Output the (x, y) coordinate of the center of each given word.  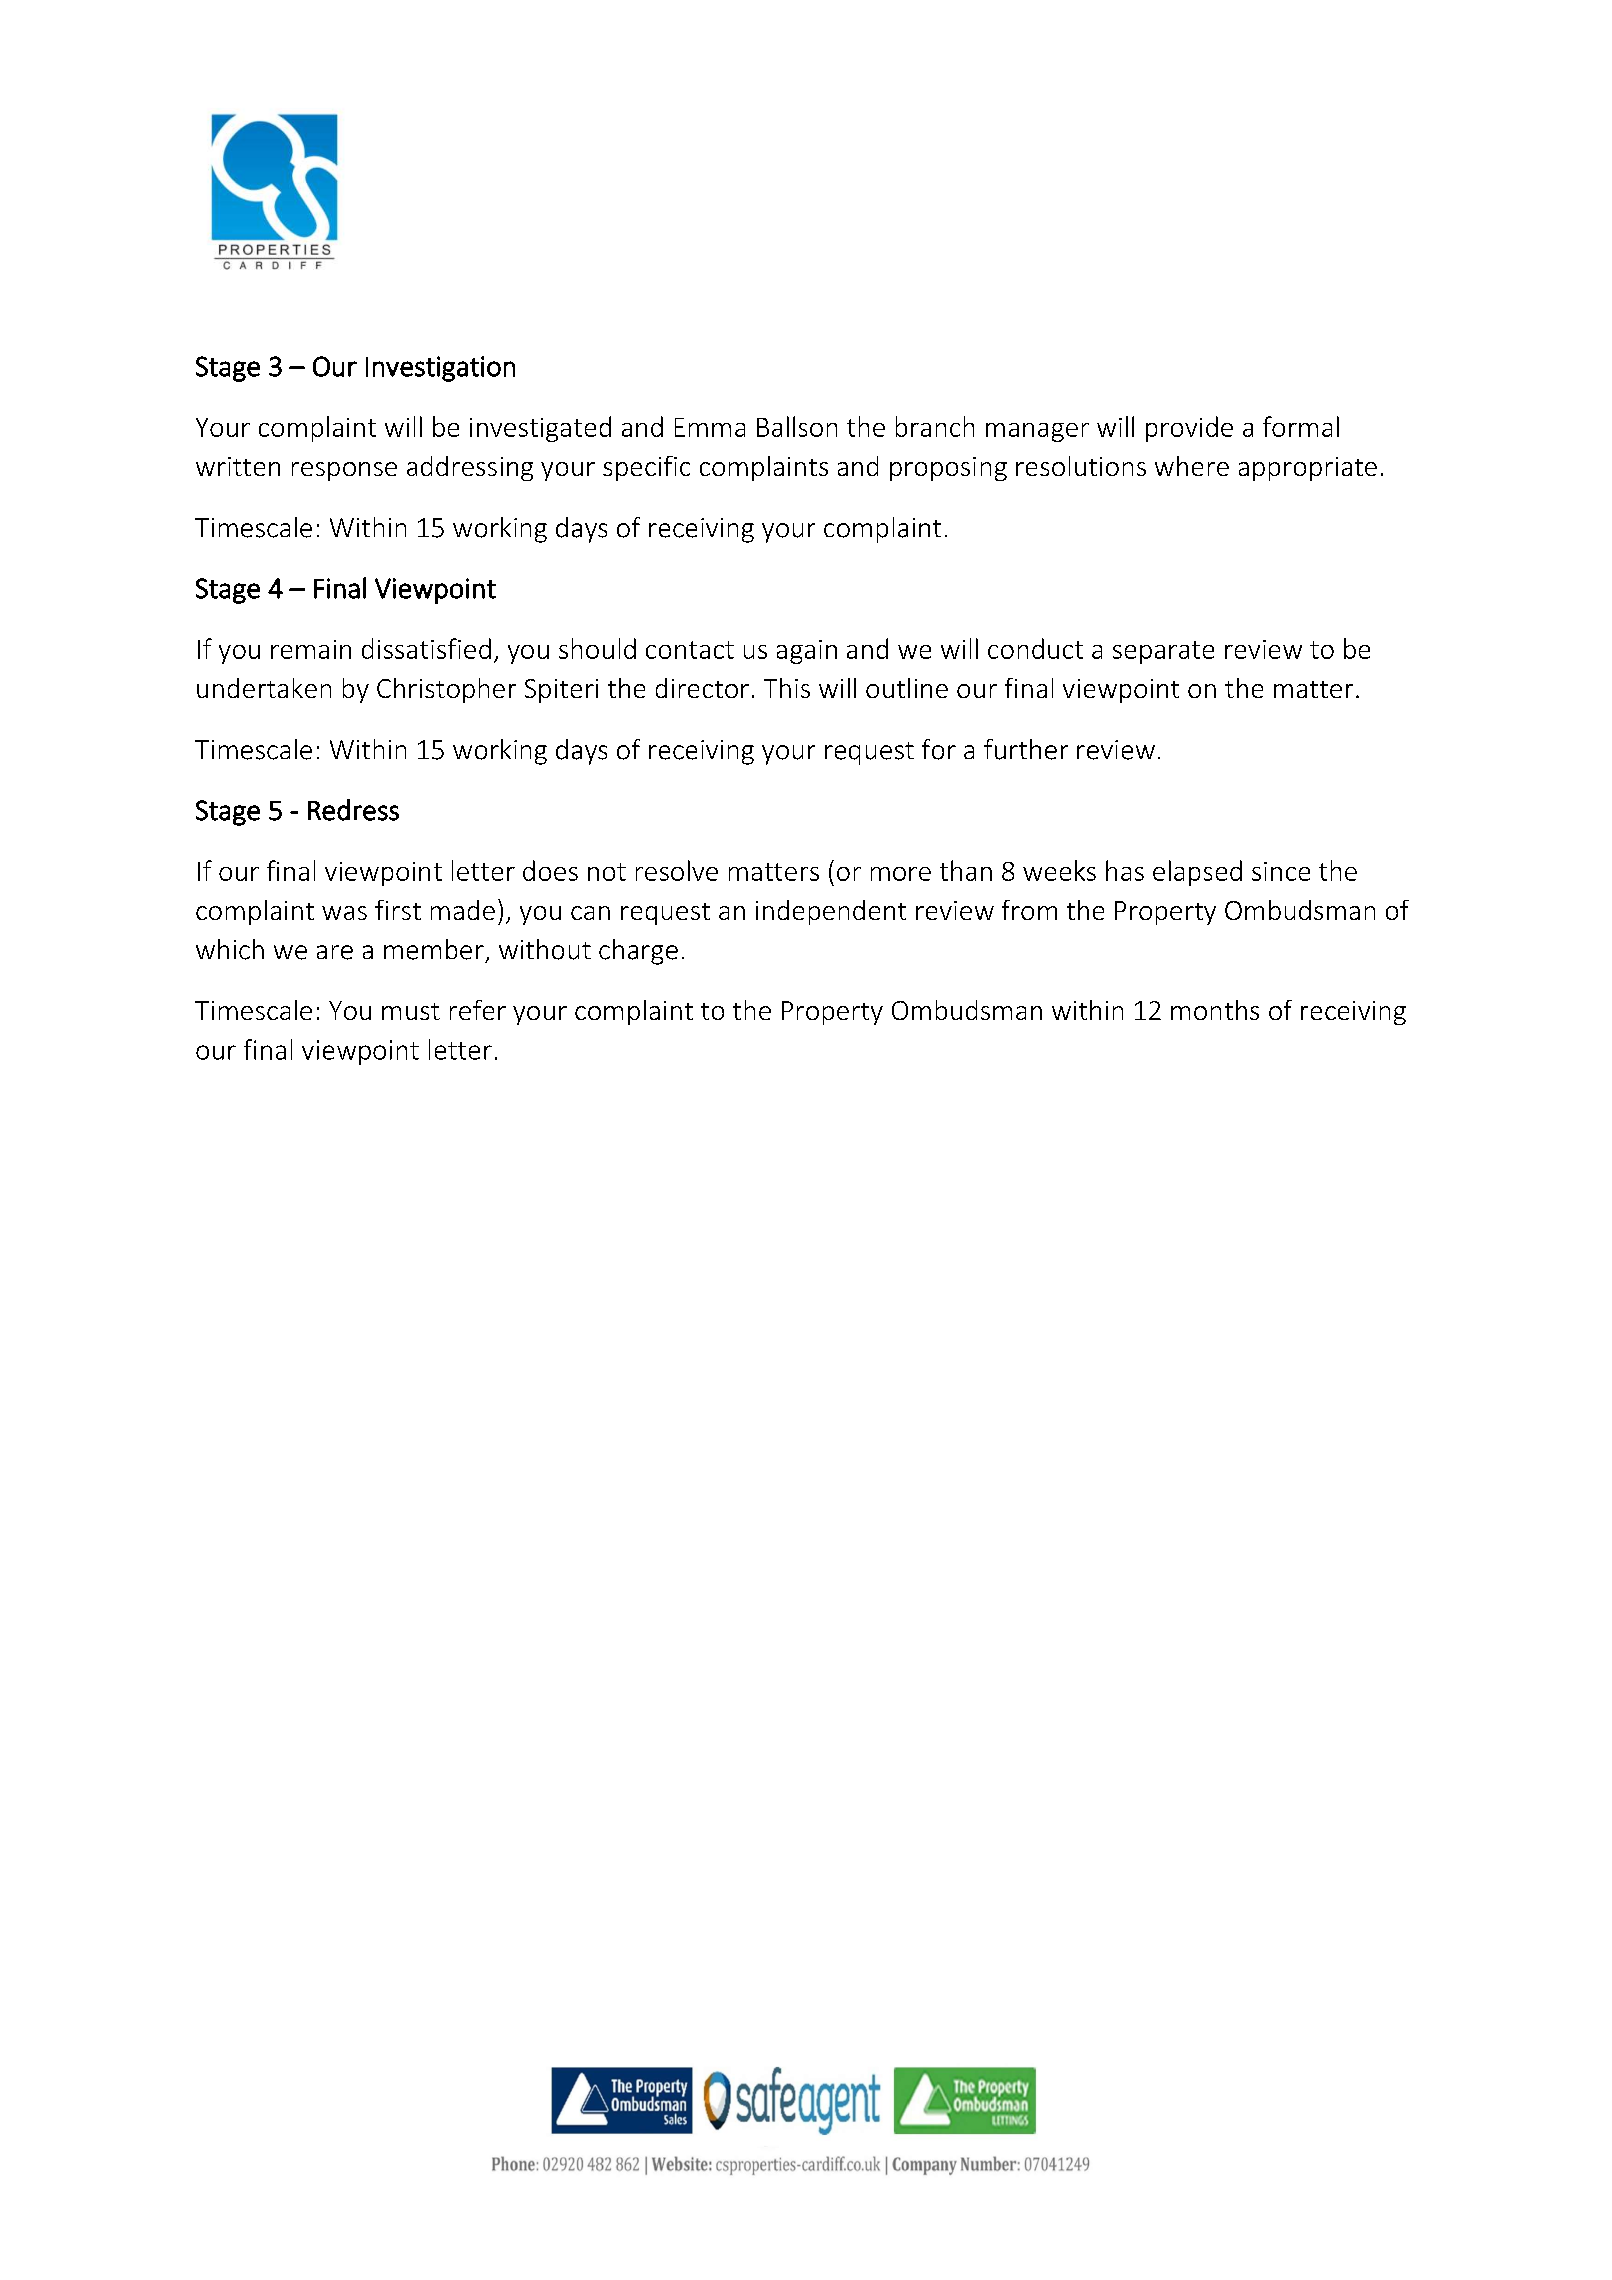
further (1026, 749)
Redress (353, 810)
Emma (710, 427)
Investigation (440, 369)
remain (311, 649)
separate (1163, 652)
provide (1189, 429)
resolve (677, 870)
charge (638, 952)
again (807, 652)
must (411, 1011)
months (1215, 1010)
